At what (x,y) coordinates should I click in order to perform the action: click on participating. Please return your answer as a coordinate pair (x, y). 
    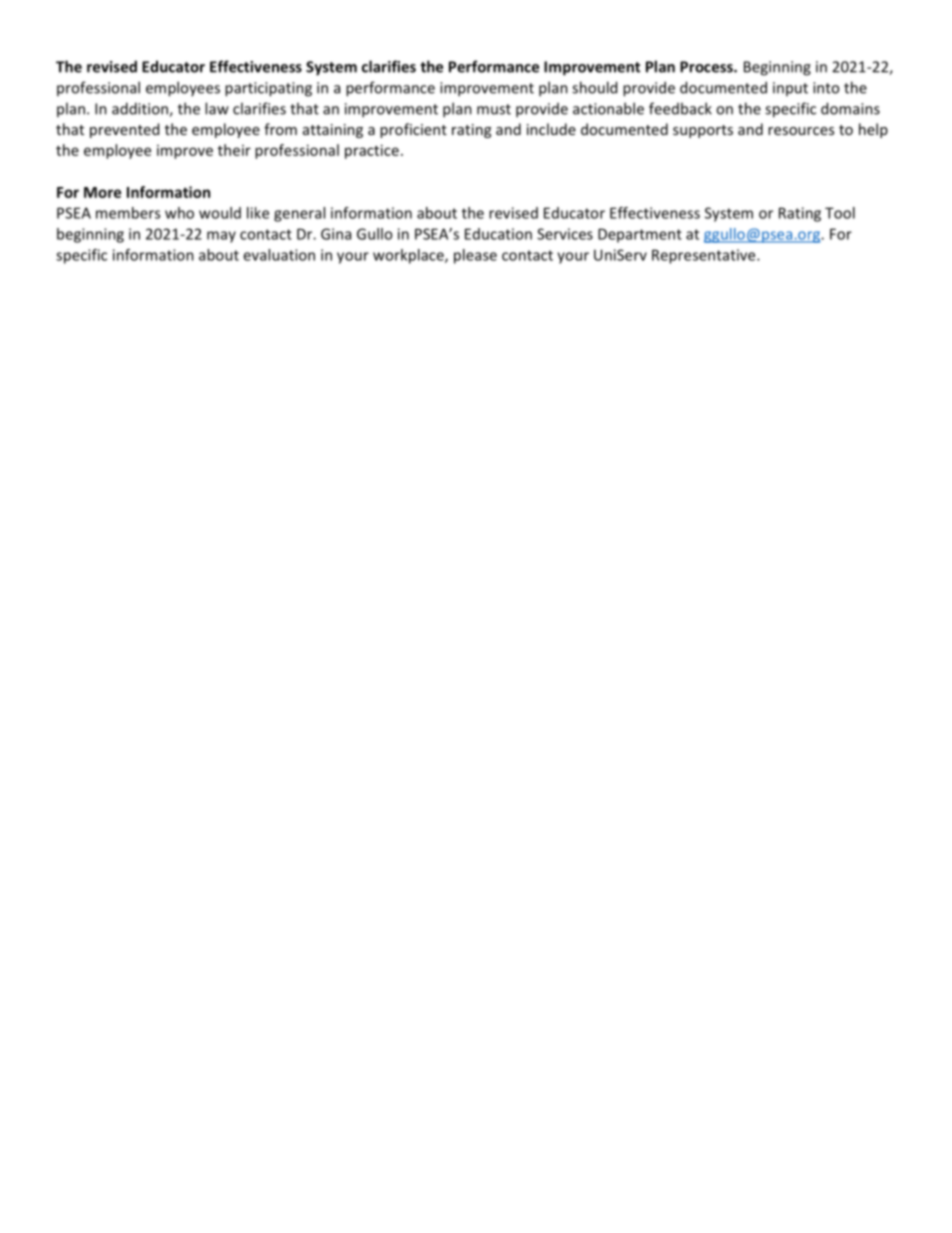
    Looking at the image, I should click on (268, 89).
